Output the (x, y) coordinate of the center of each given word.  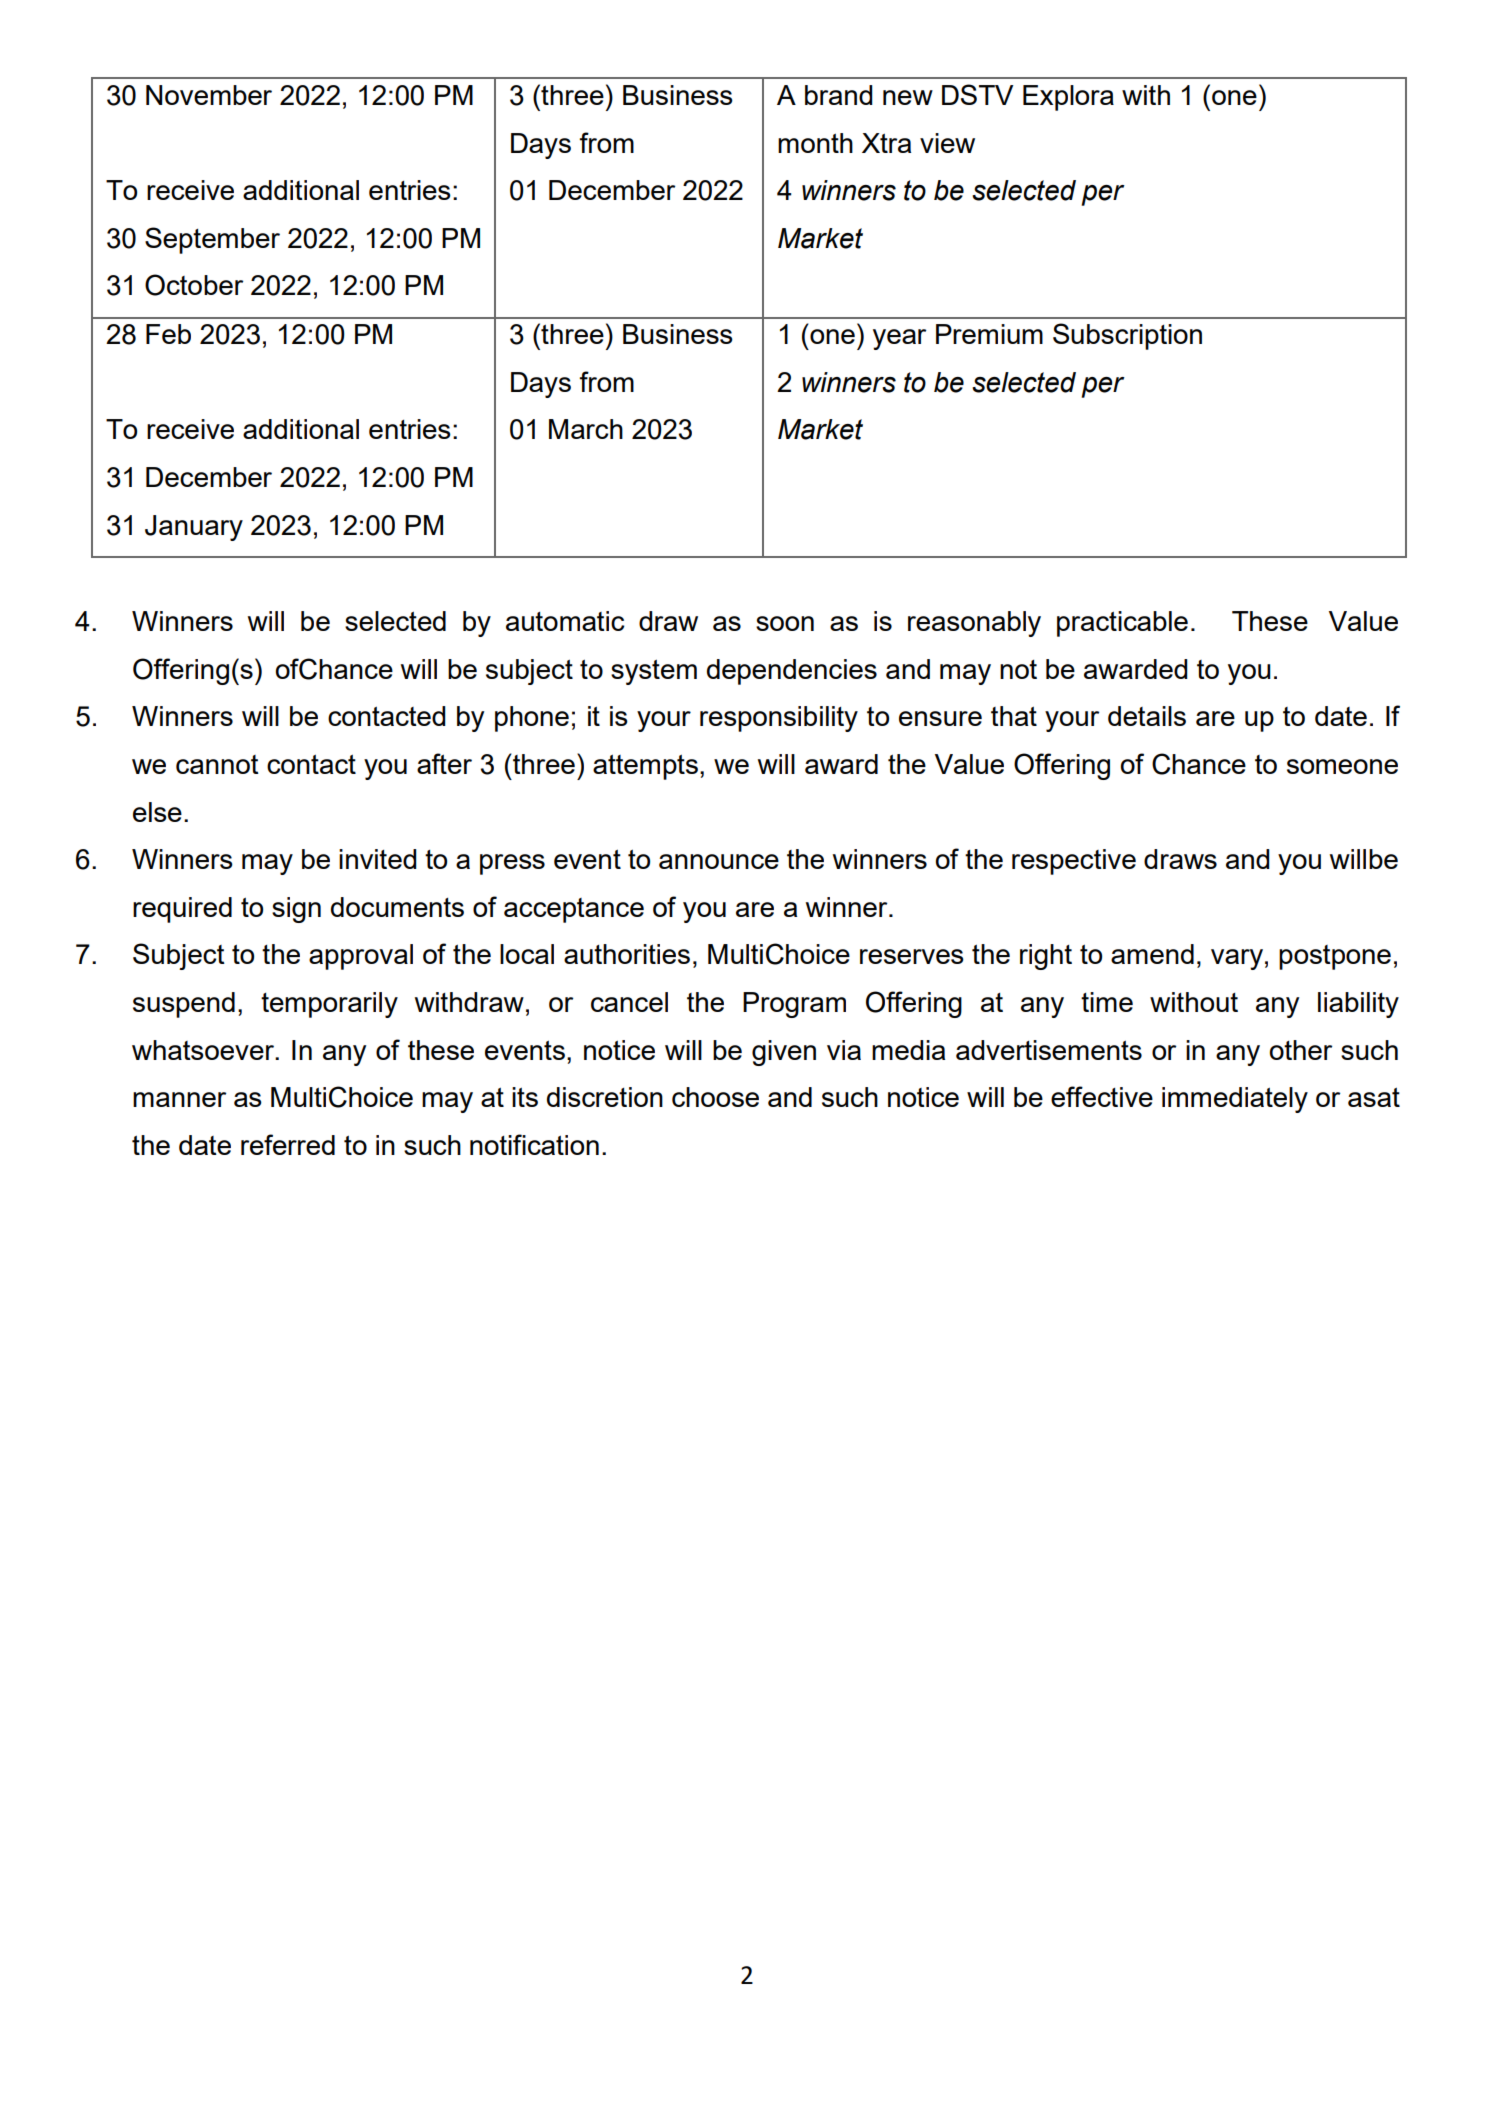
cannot (217, 764)
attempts (645, 767)
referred (288, 1144)
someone (1342, 766)
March (586, 429)
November (209, 95)
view (947, 143)
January (194, 528)
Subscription (1127, 336)
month (815, 143)
